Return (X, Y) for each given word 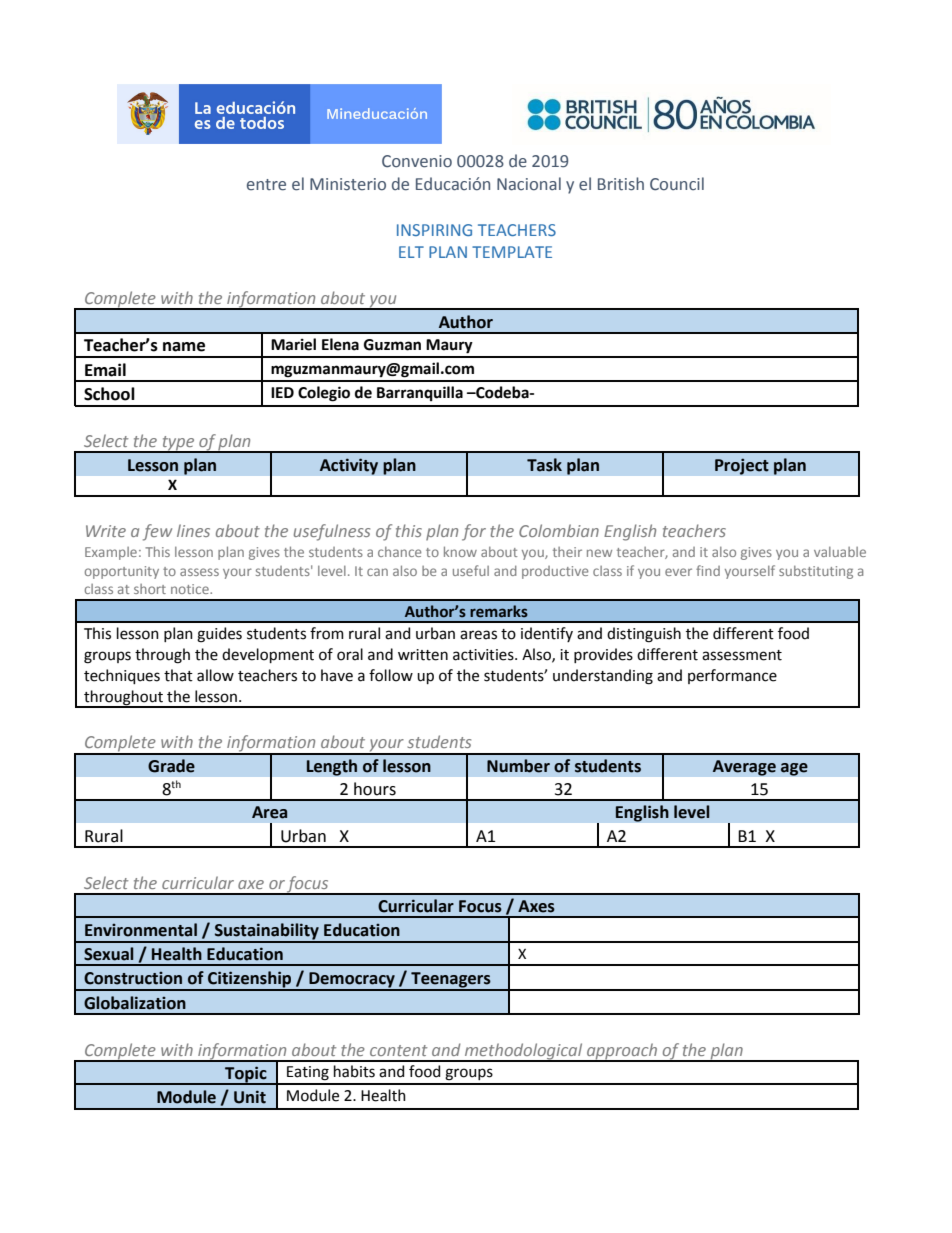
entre (266, 185)
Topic (246, 1075)
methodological (524, 1052)
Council (677, 184)
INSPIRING (434, 230)
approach (622, 1052)
